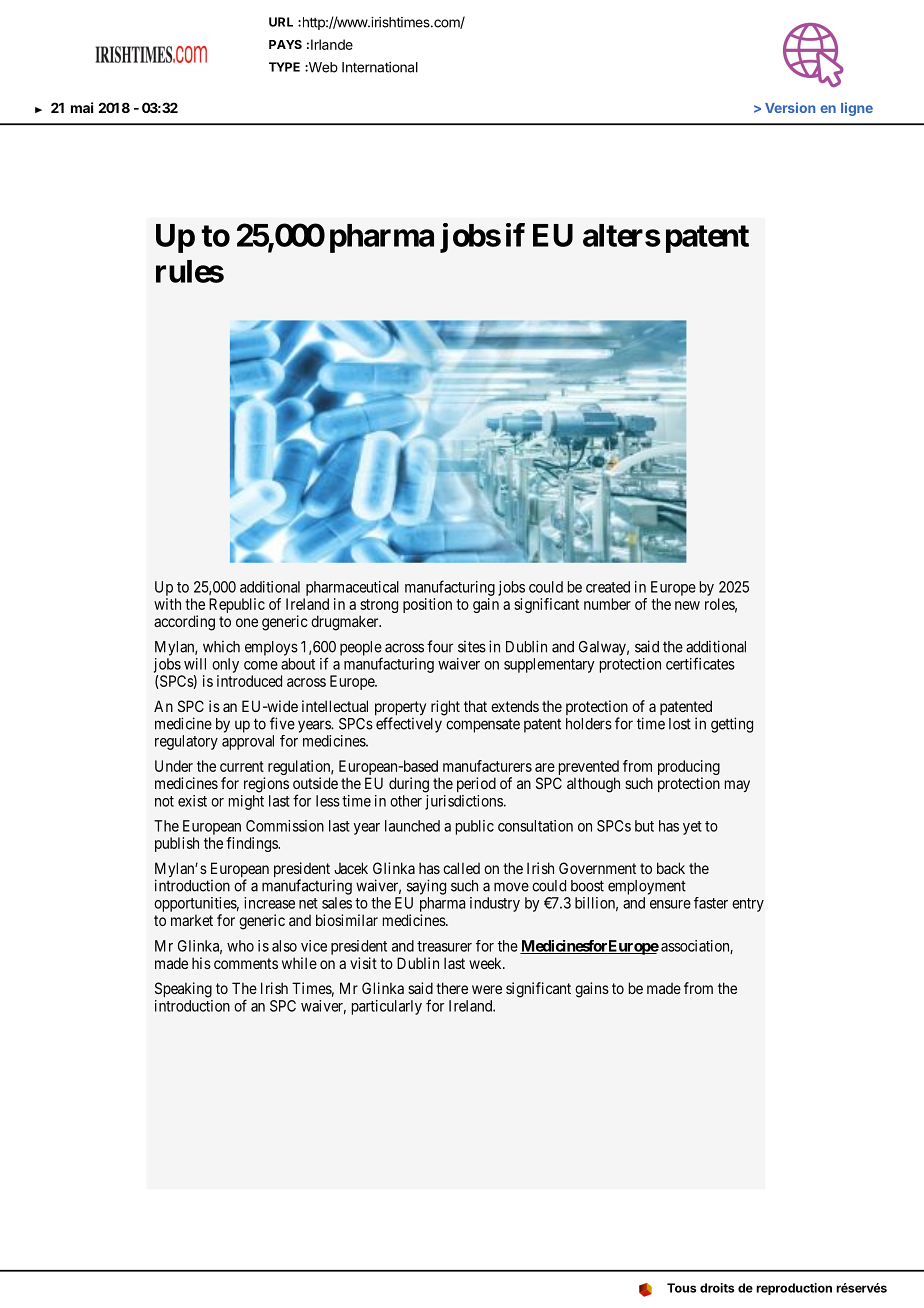 This page has width=924, height=1308. Describe the element at coordinates (486, 963) in the page. I see `week` at that location.
